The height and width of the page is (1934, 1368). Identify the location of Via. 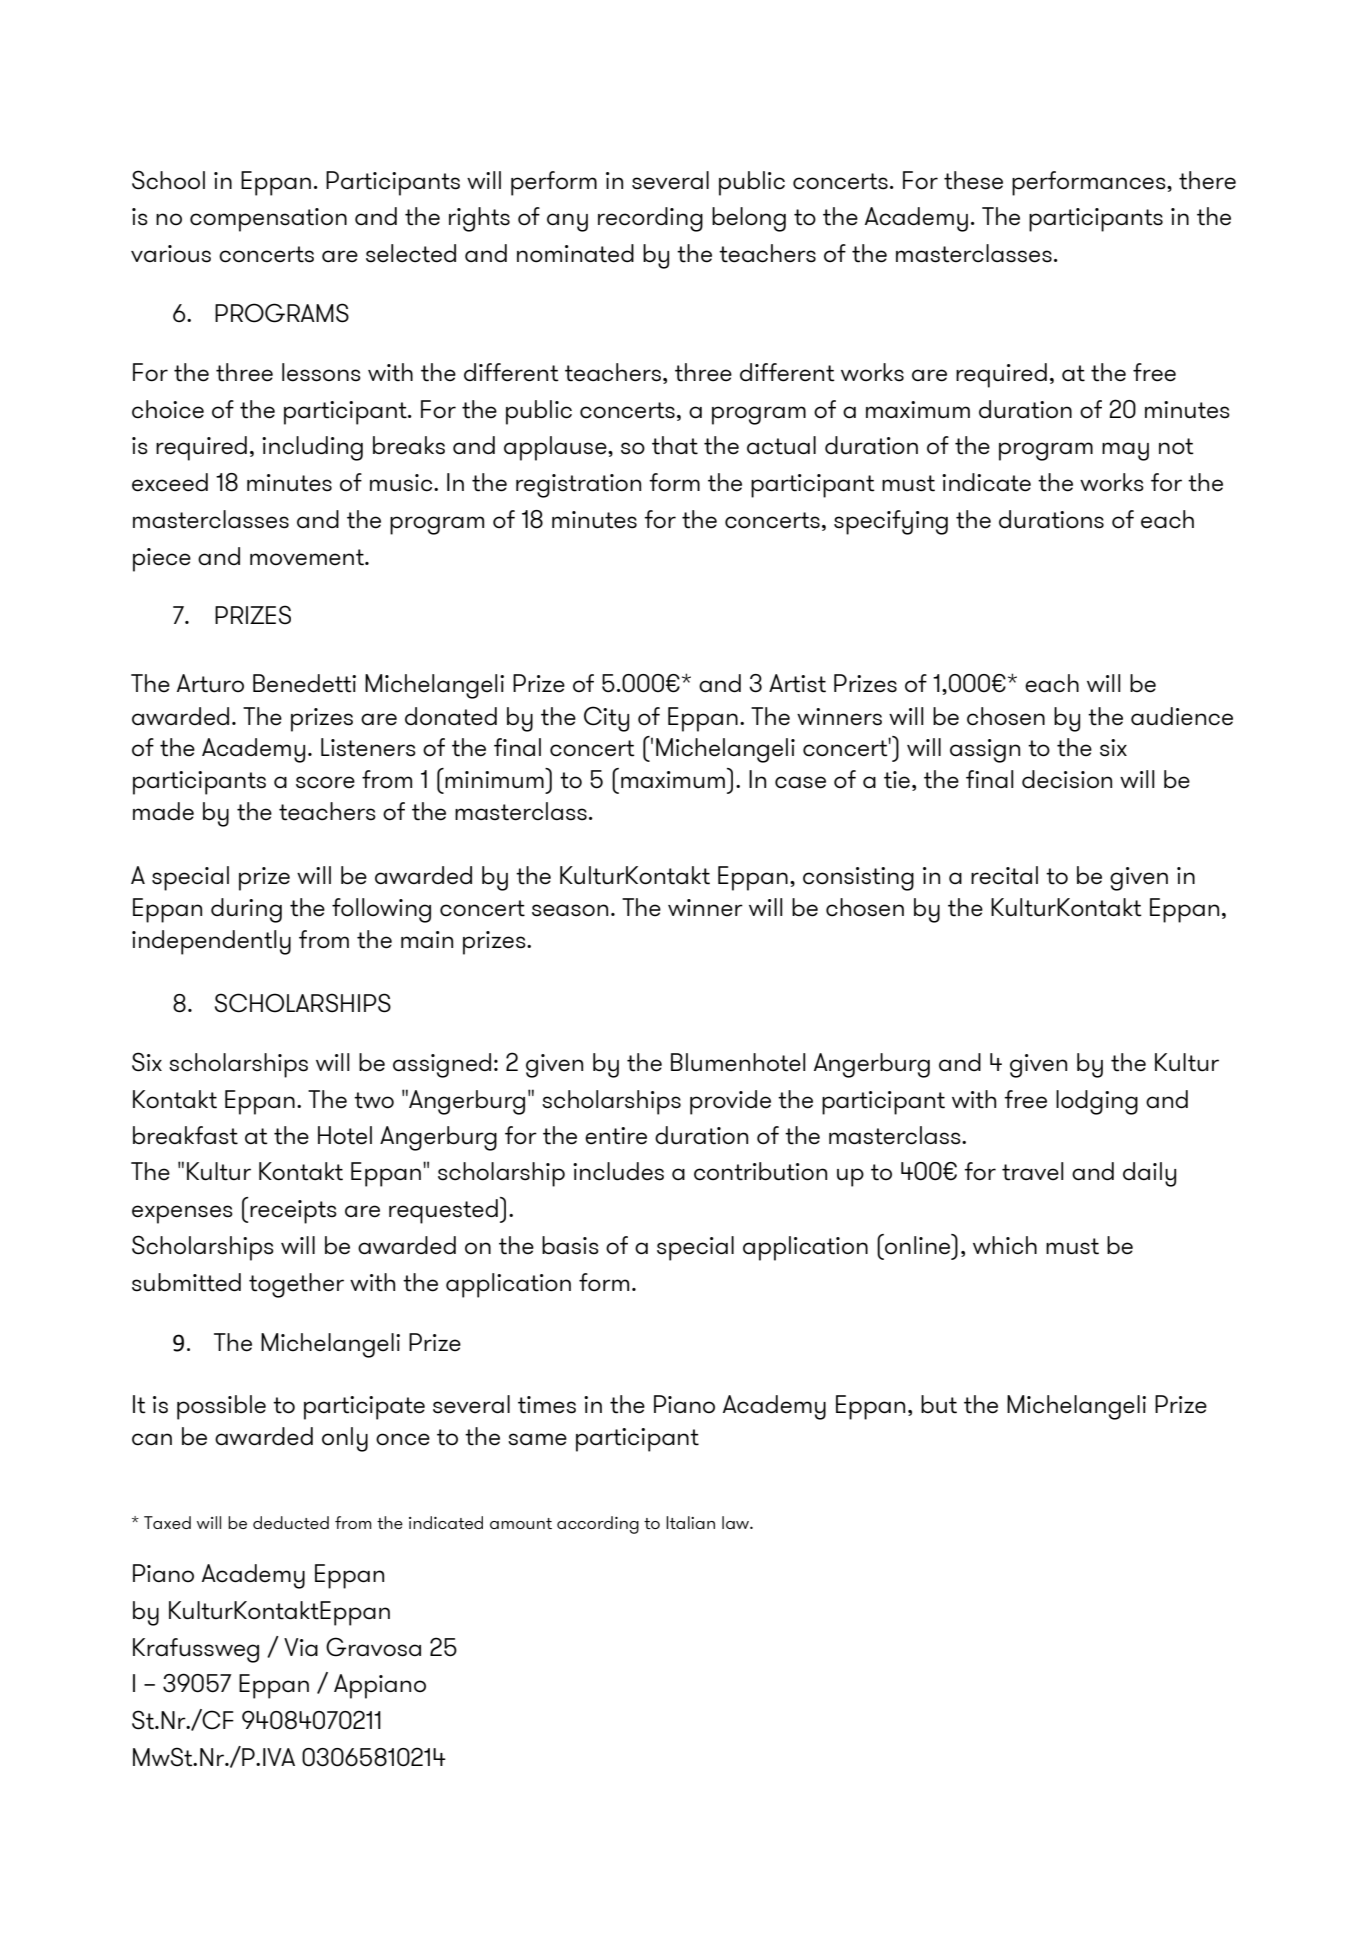
(301, 1647).
